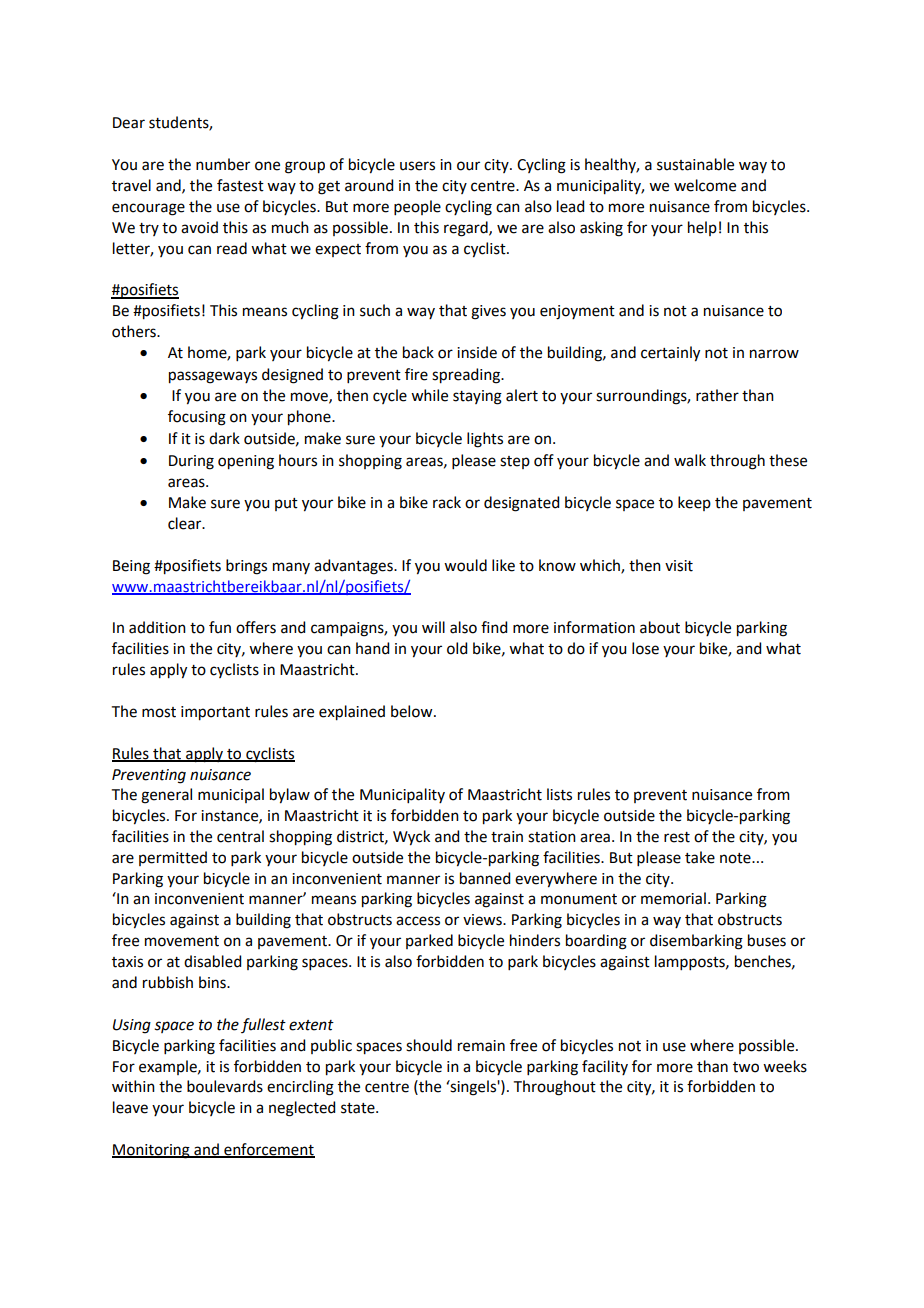  I want to click on remain, so click(481, 1046).
